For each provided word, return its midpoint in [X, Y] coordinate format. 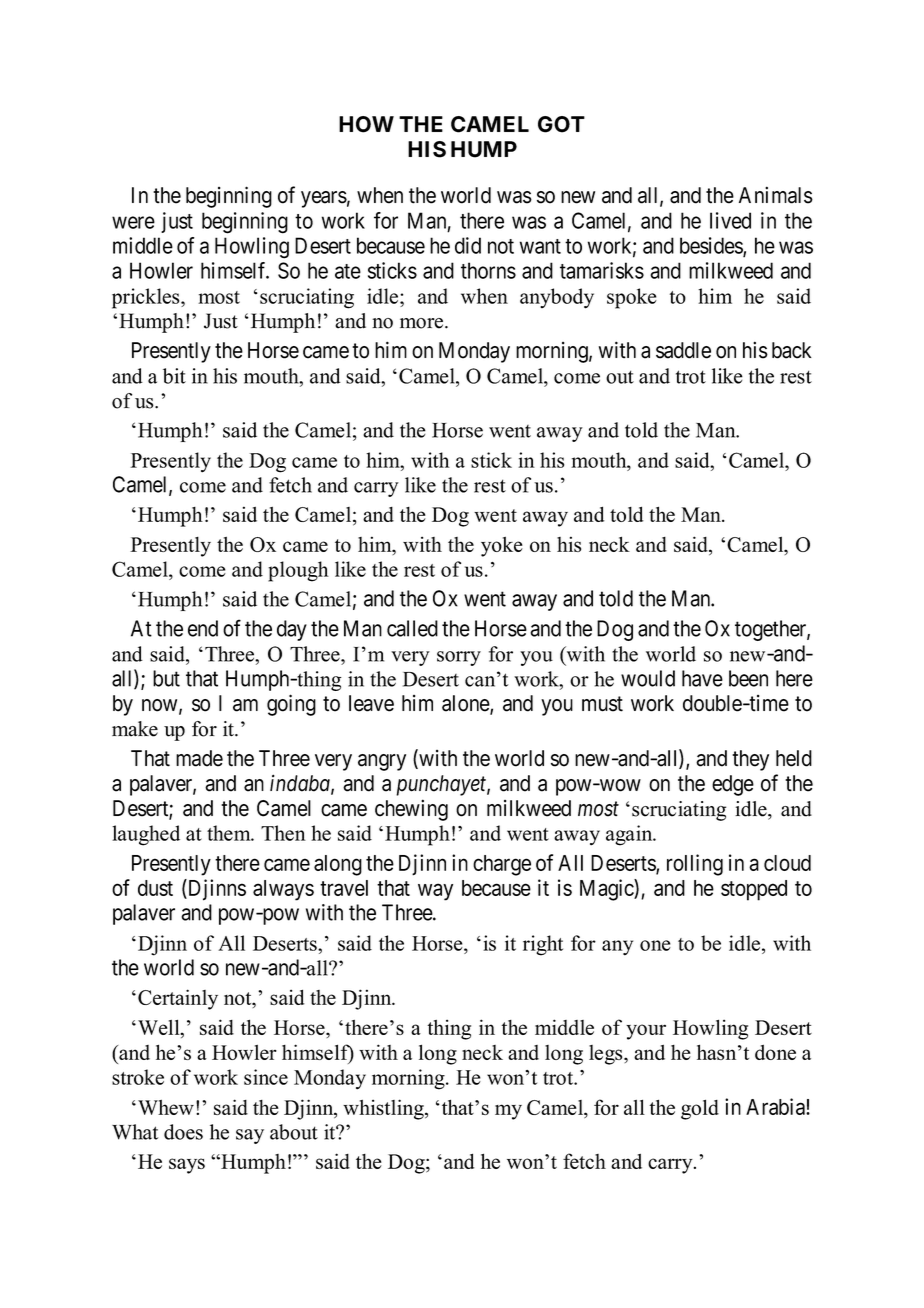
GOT [561, 124]
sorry [459, 658]
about [294, 1132]
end [203, 628]
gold [700, 1109]
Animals [776, 195]
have [702, 678]
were [133, 222]
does [183, 1132]
